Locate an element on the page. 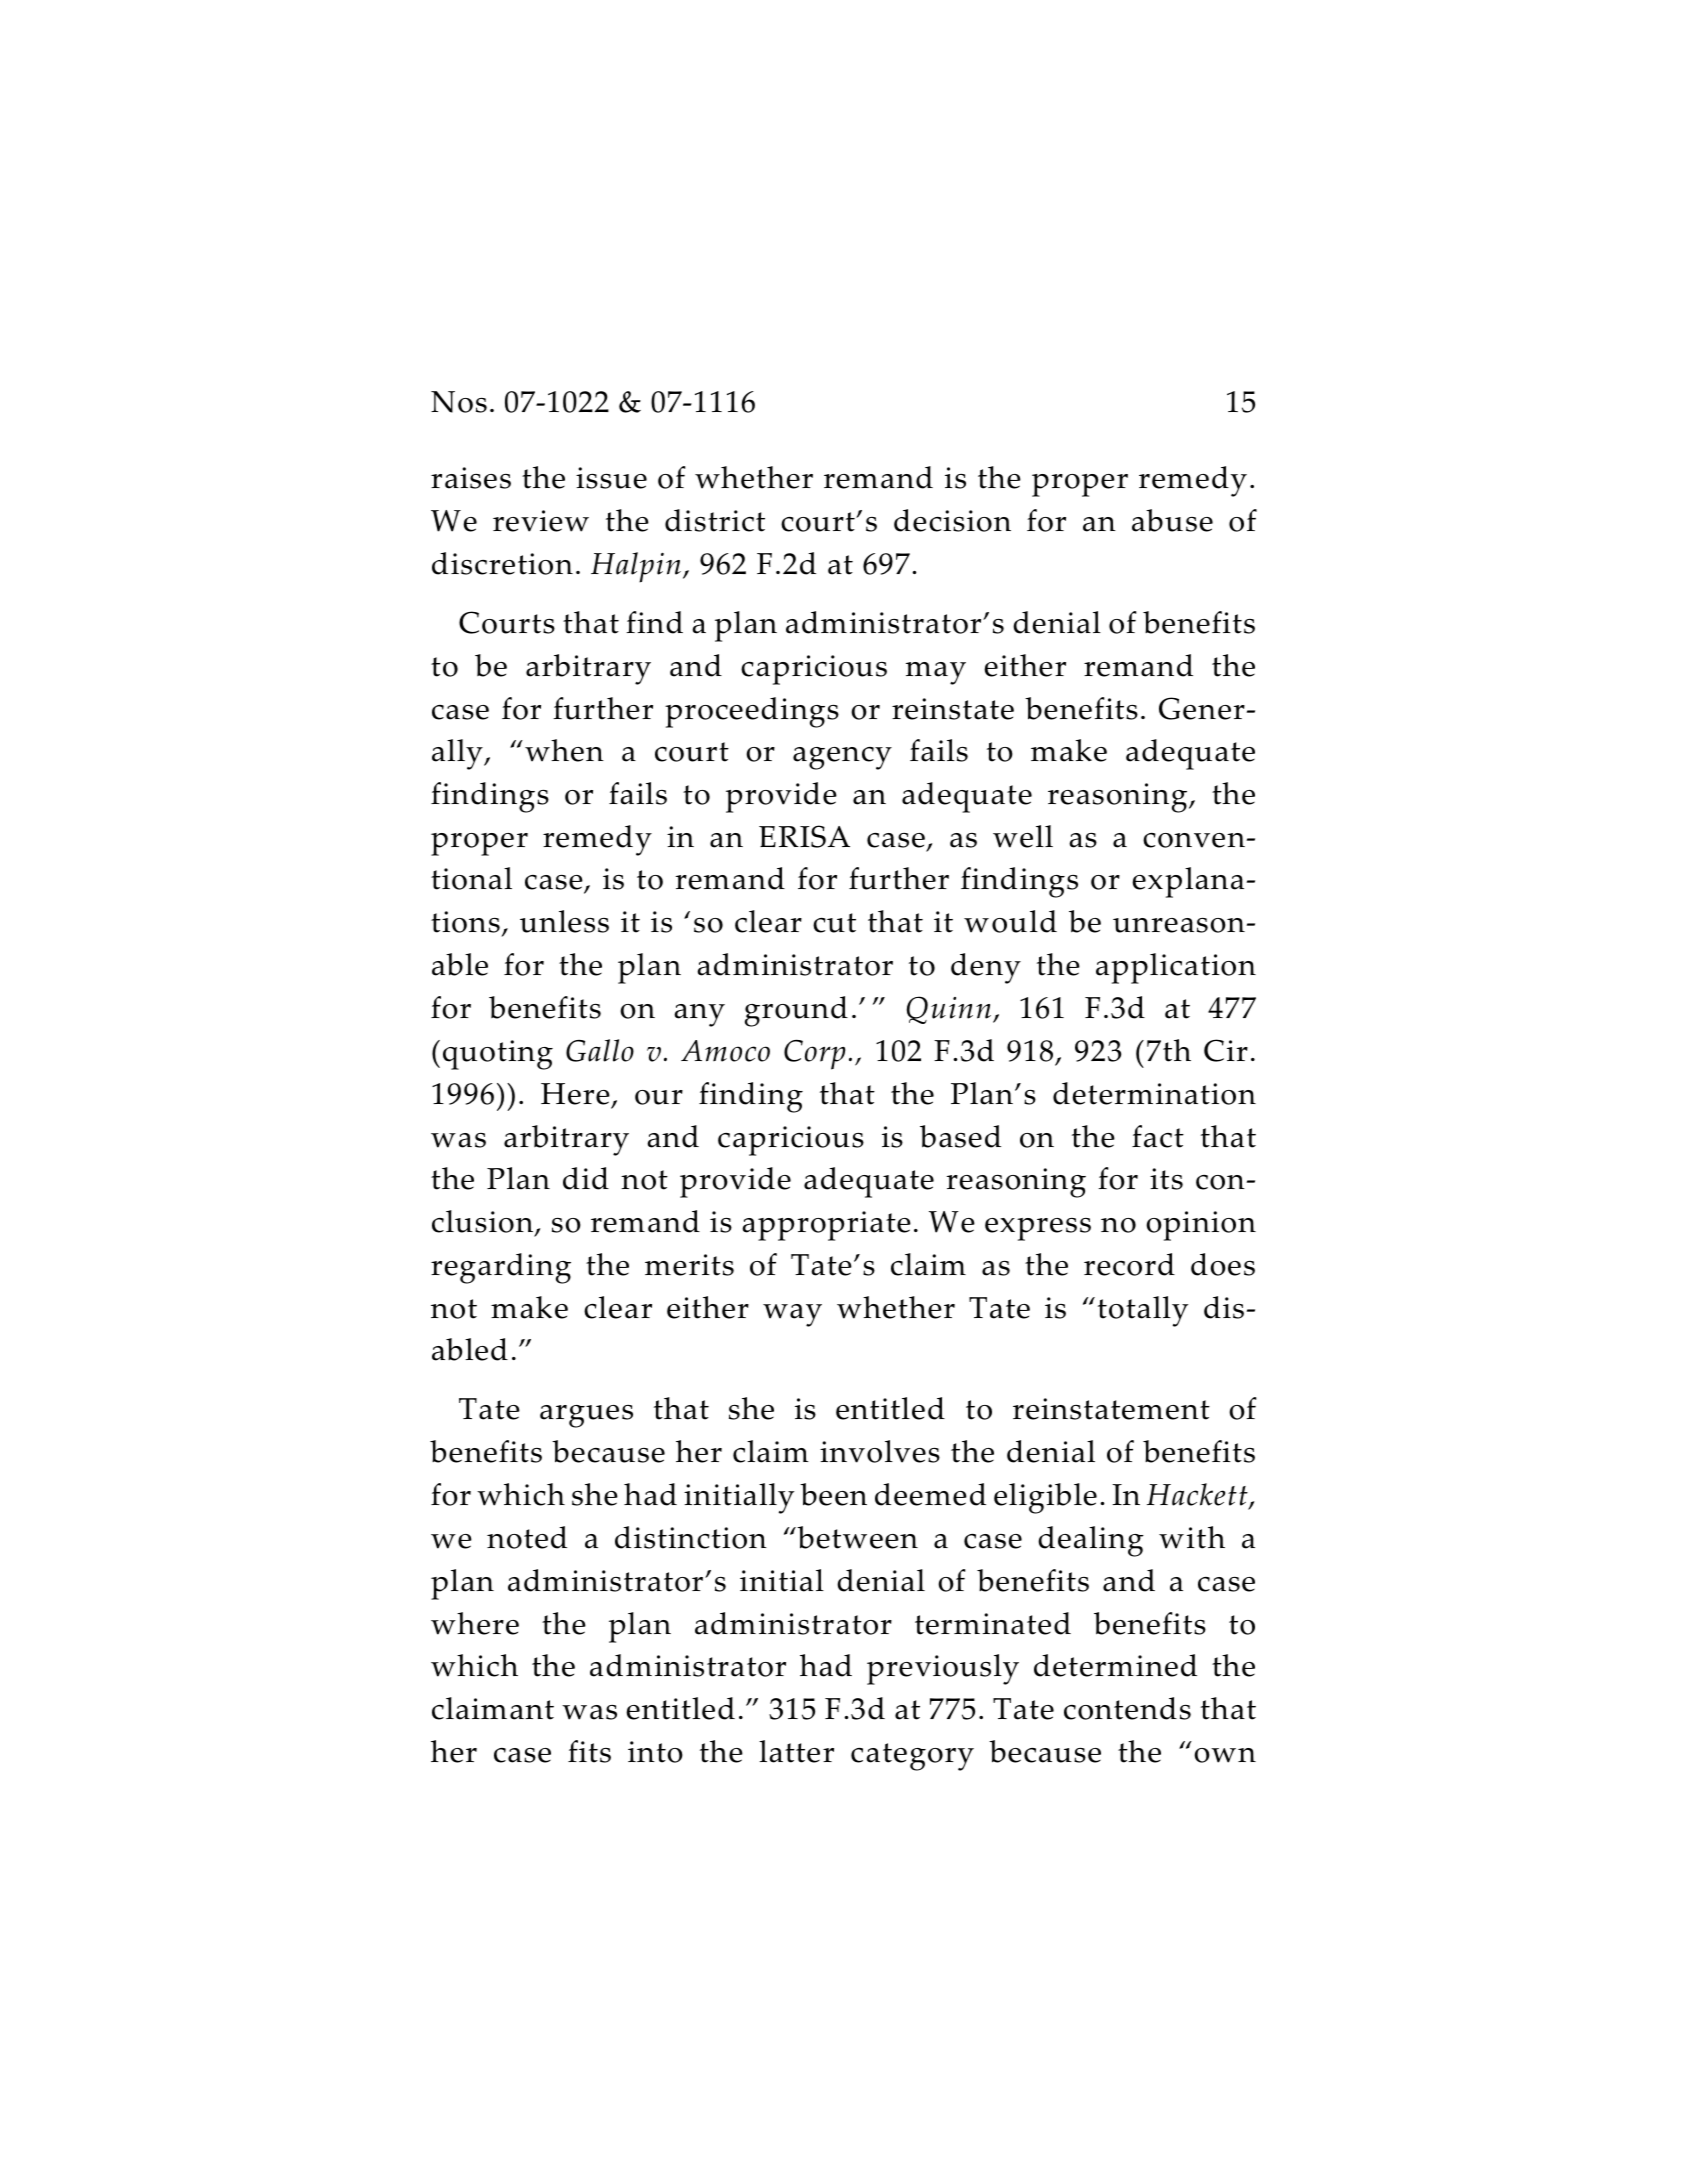 Image resolution: width=1688 pixels, height=2184 pixels. decision is located at coordinates (952, 520).
